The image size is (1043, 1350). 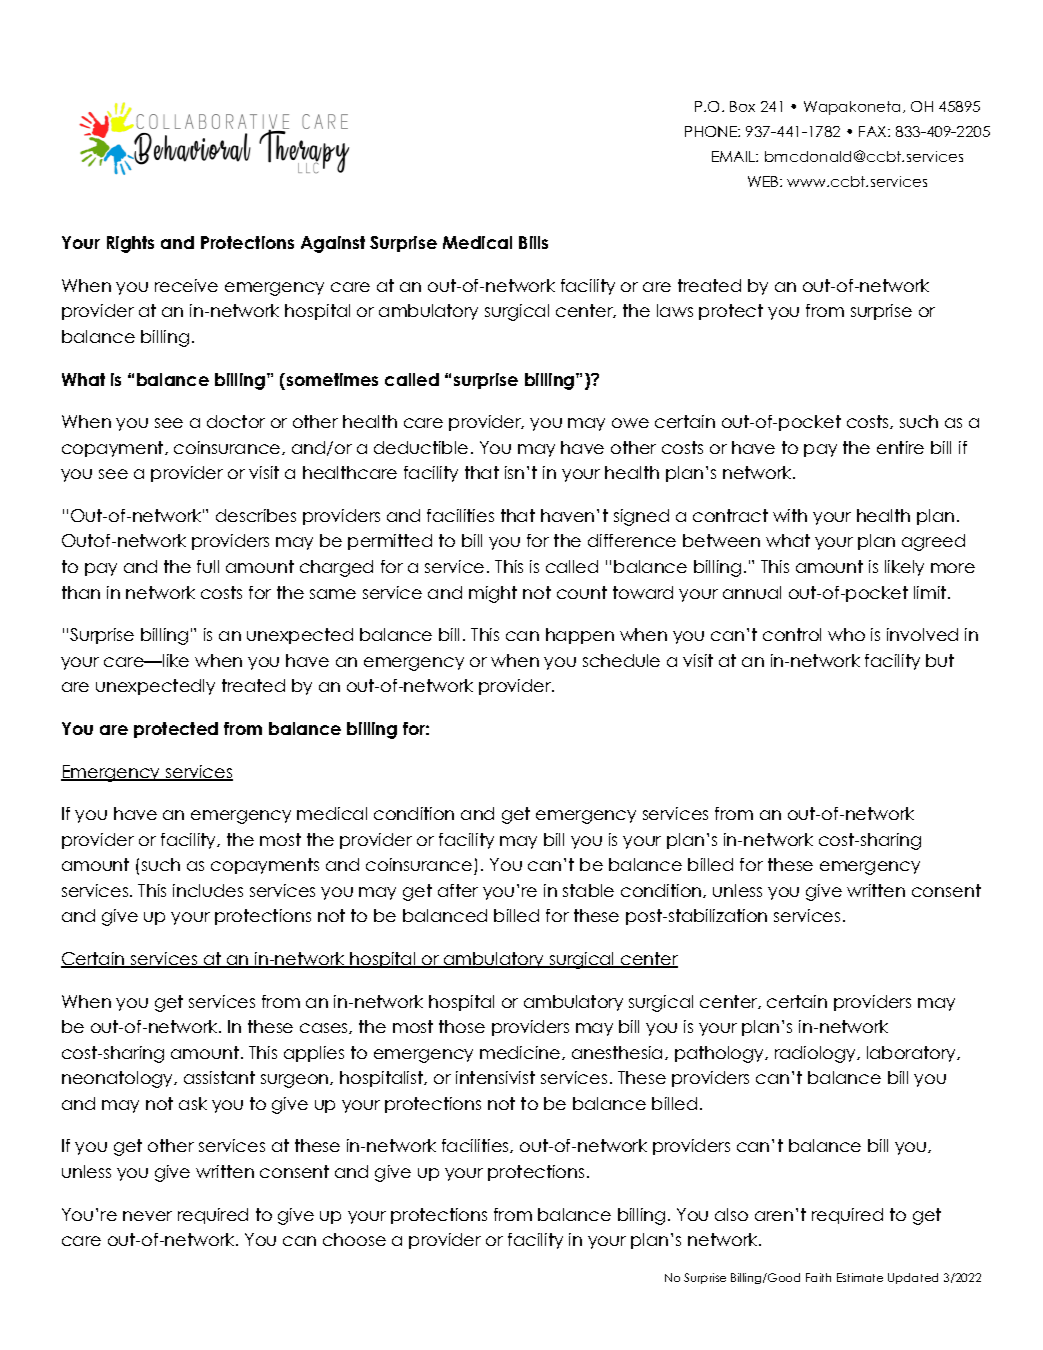 What do you see at coordinates (208, 890) in the document?
I see `includes` at bounding box center [208, 890].
